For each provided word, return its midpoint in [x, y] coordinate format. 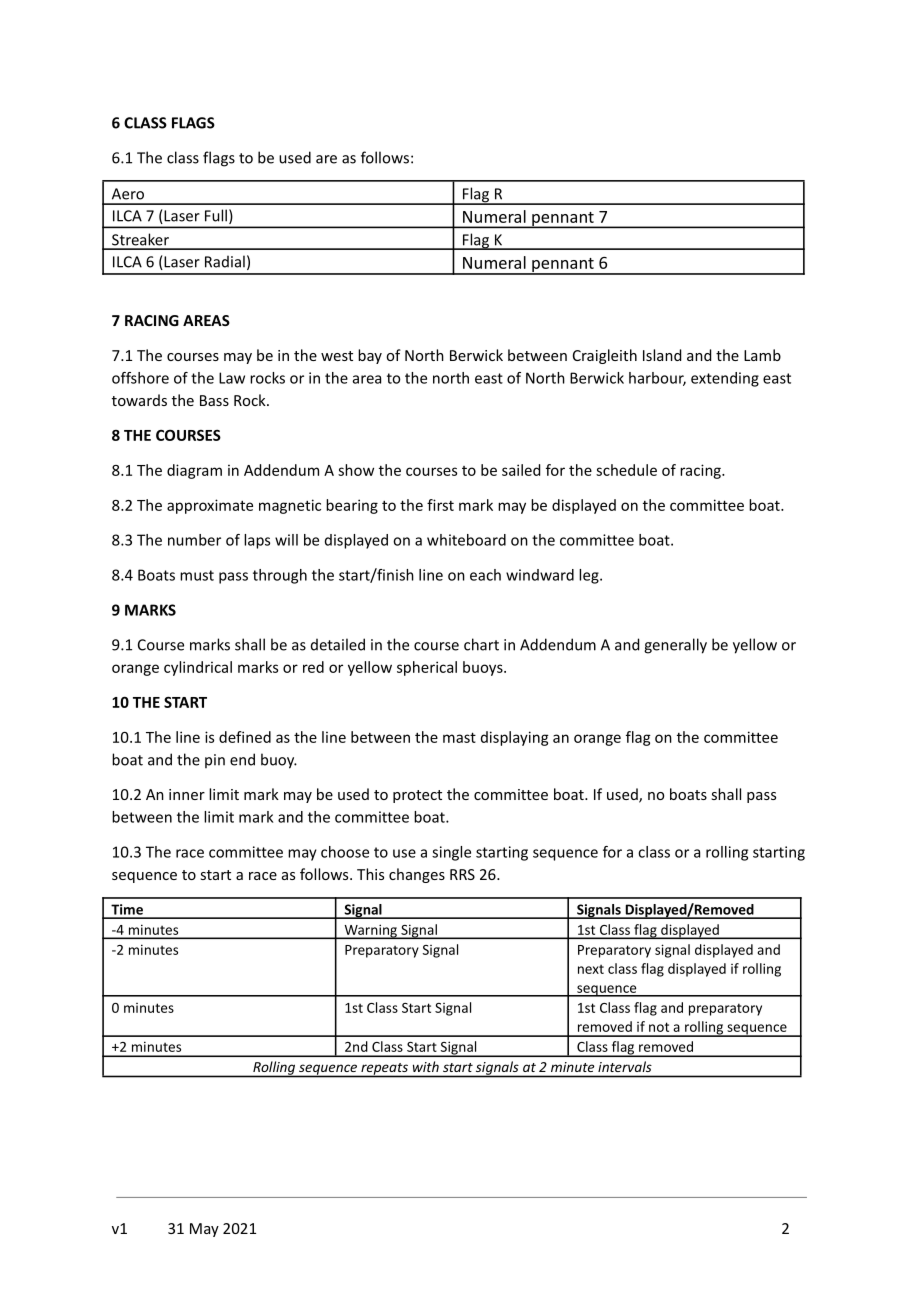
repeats [384, 1070]
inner [187, 794]
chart [481, 644]
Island [662, 355]
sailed [521, 470]
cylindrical [198, 668]
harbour [657, 379]
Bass [214, 400]
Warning [370, 931]
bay [370, 356]
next [591, 969]
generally [675, 646]
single [451, 853]
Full [216, 215]
